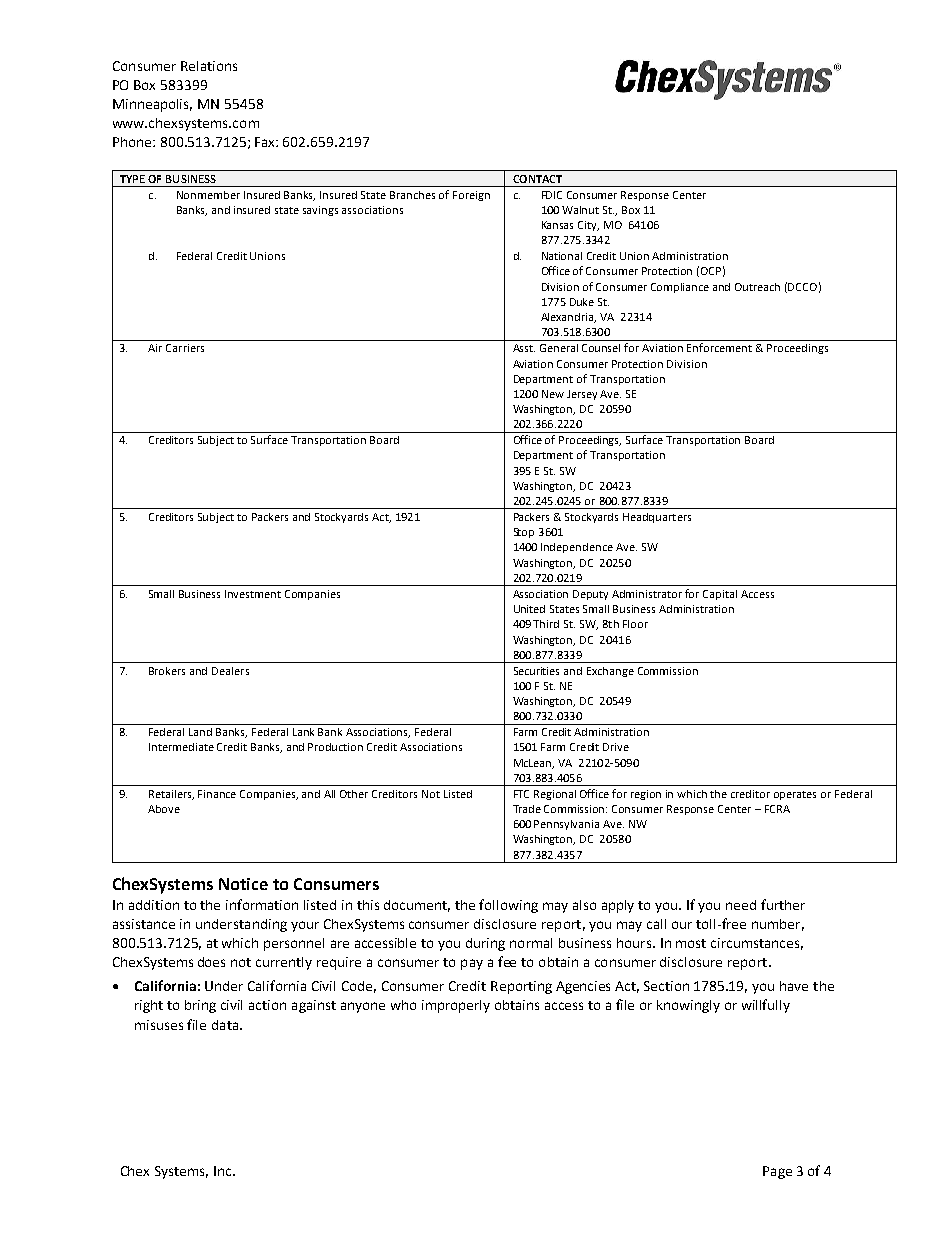 The height and width of the screenshot is (1233, 952). What do you see at coordinates (185, 348) in the screenshot?
I see `Carriers` at bounding box center [185, 348].
